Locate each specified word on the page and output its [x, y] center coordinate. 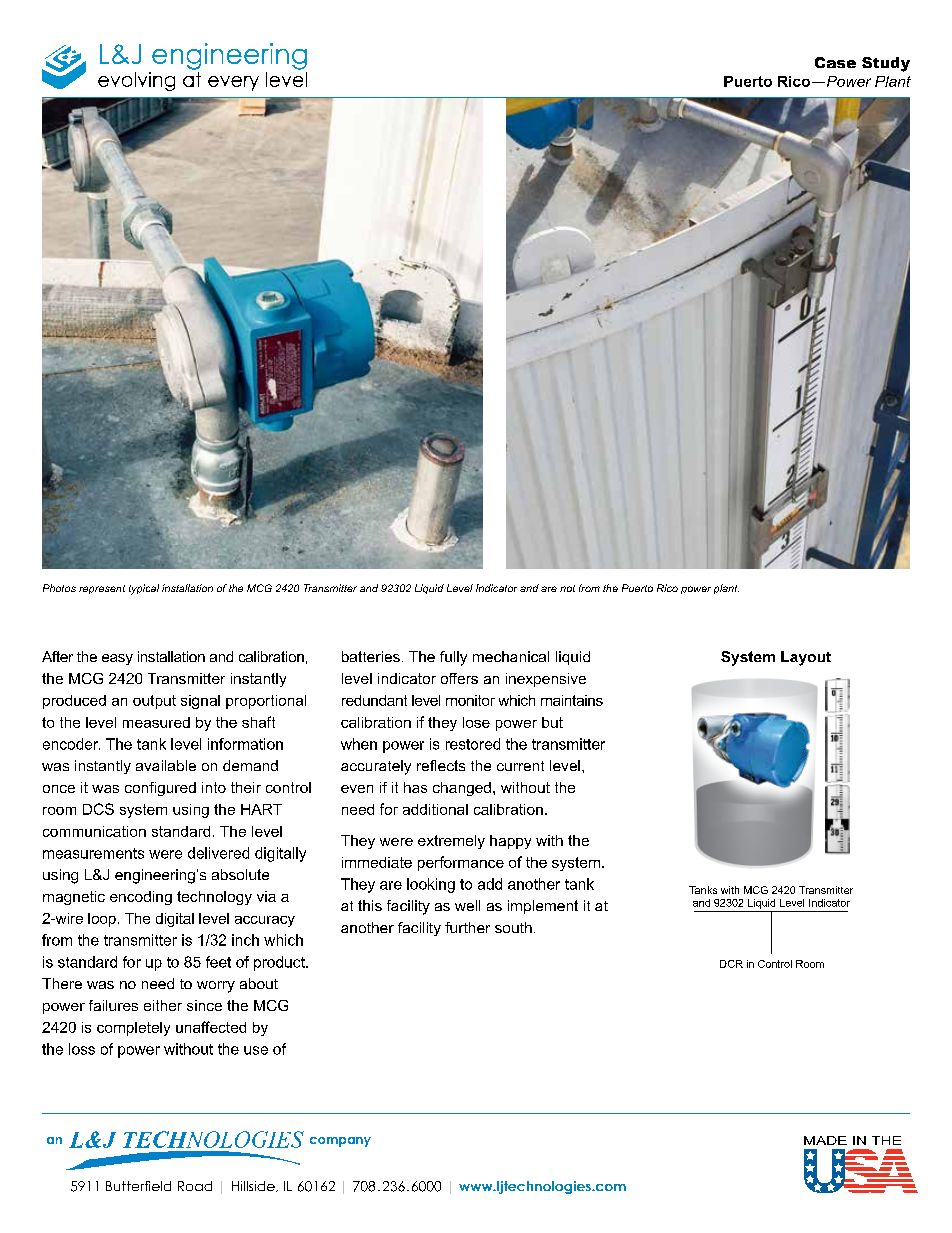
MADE [825, 1140]
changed [462, 789]
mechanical [511, 656]
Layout [806, 658]
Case [835, 62]
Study [886, 64]
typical [144, 589]
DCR [731, 964]
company [340, 1142]
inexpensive [546, 680]
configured [160, 789]
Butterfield [138, 1186]
